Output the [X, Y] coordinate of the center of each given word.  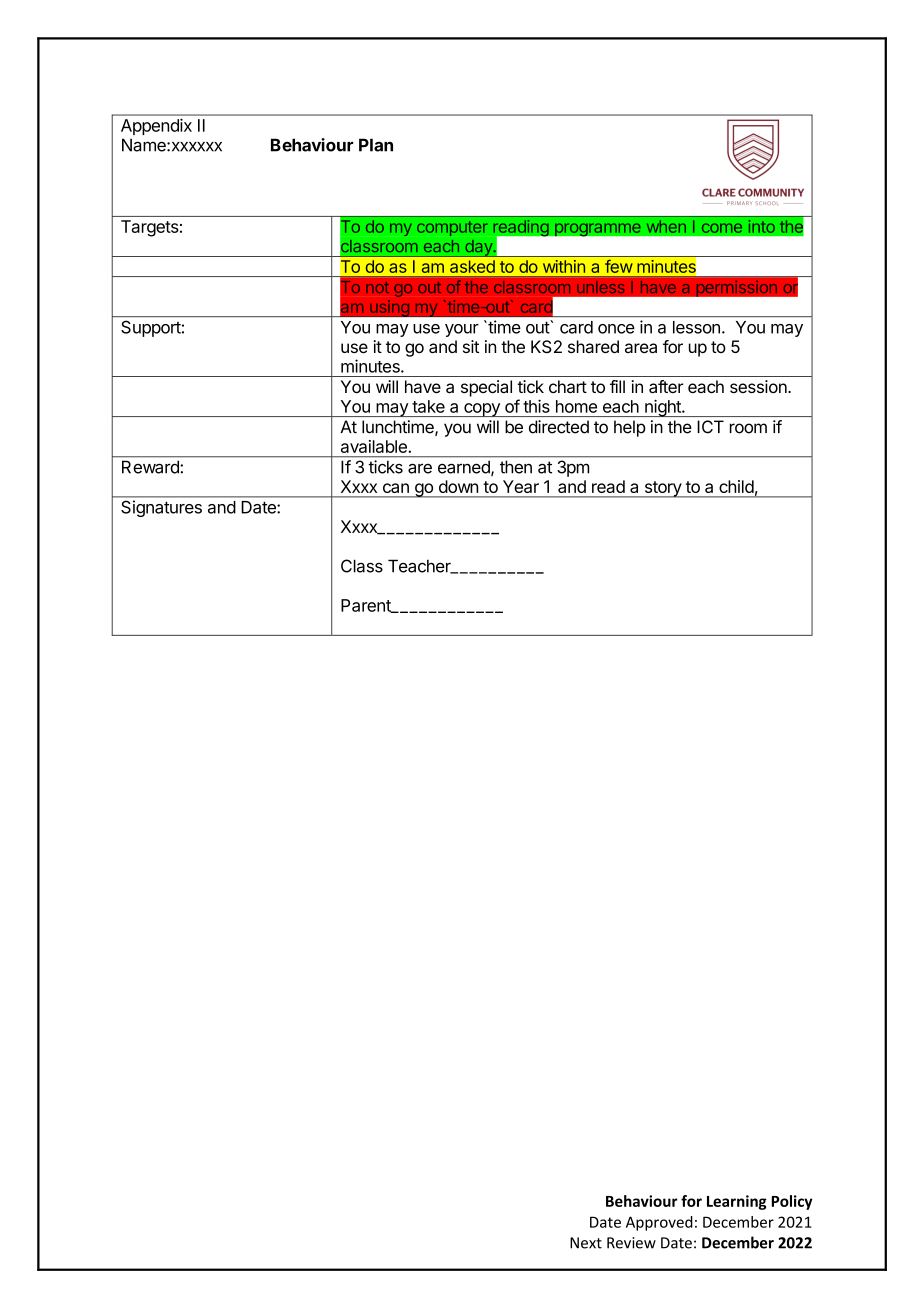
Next [586, 1243]
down [458, 486]
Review [631, 1243]
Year [521, 486]
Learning [737, 1202]
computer [452, 228]
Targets [150, 228]
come [722, 228]
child [736, 486]
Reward [150, 467]
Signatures [161, 509]
